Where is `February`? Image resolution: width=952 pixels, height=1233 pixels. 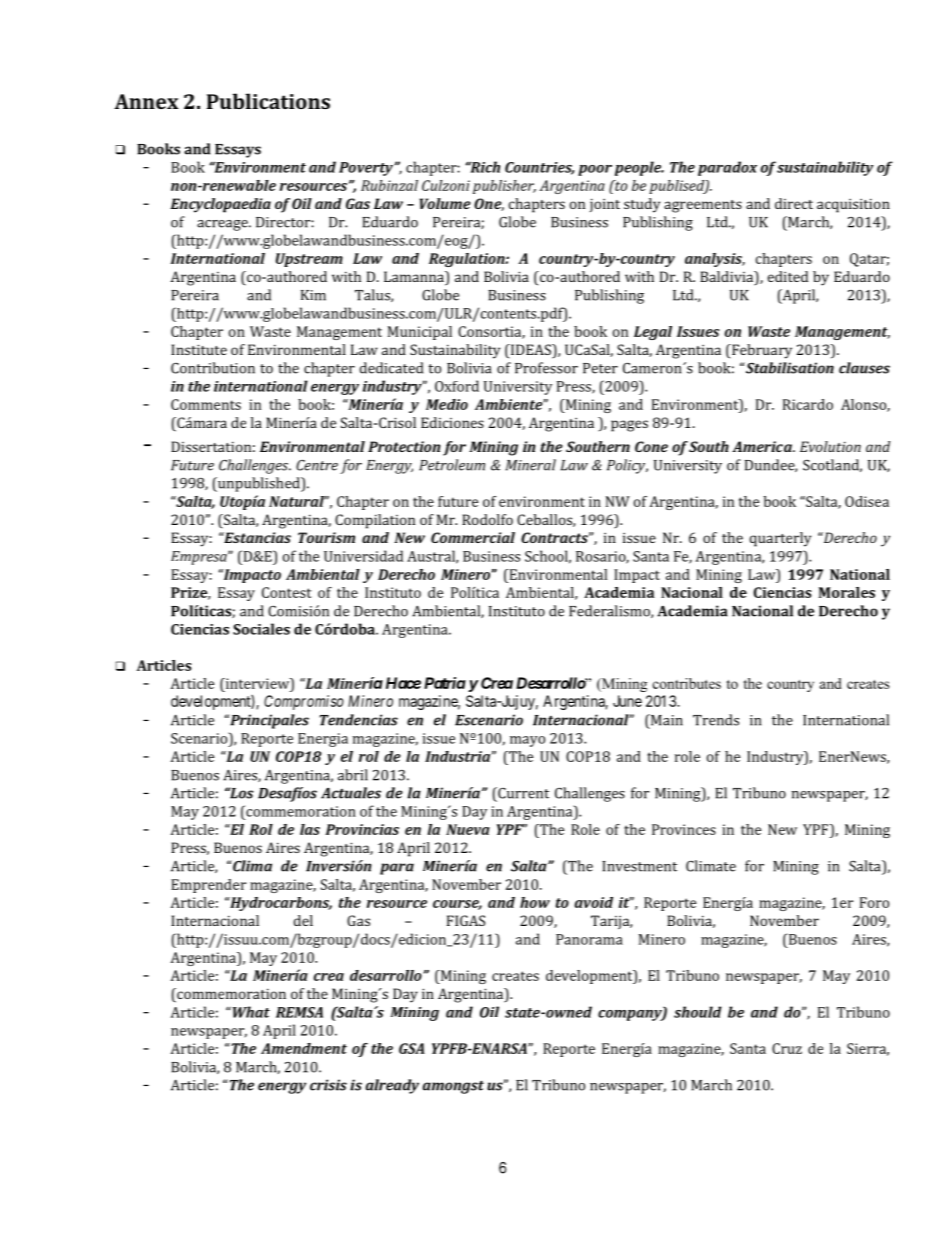
February is located at coordinates (761, 351).
